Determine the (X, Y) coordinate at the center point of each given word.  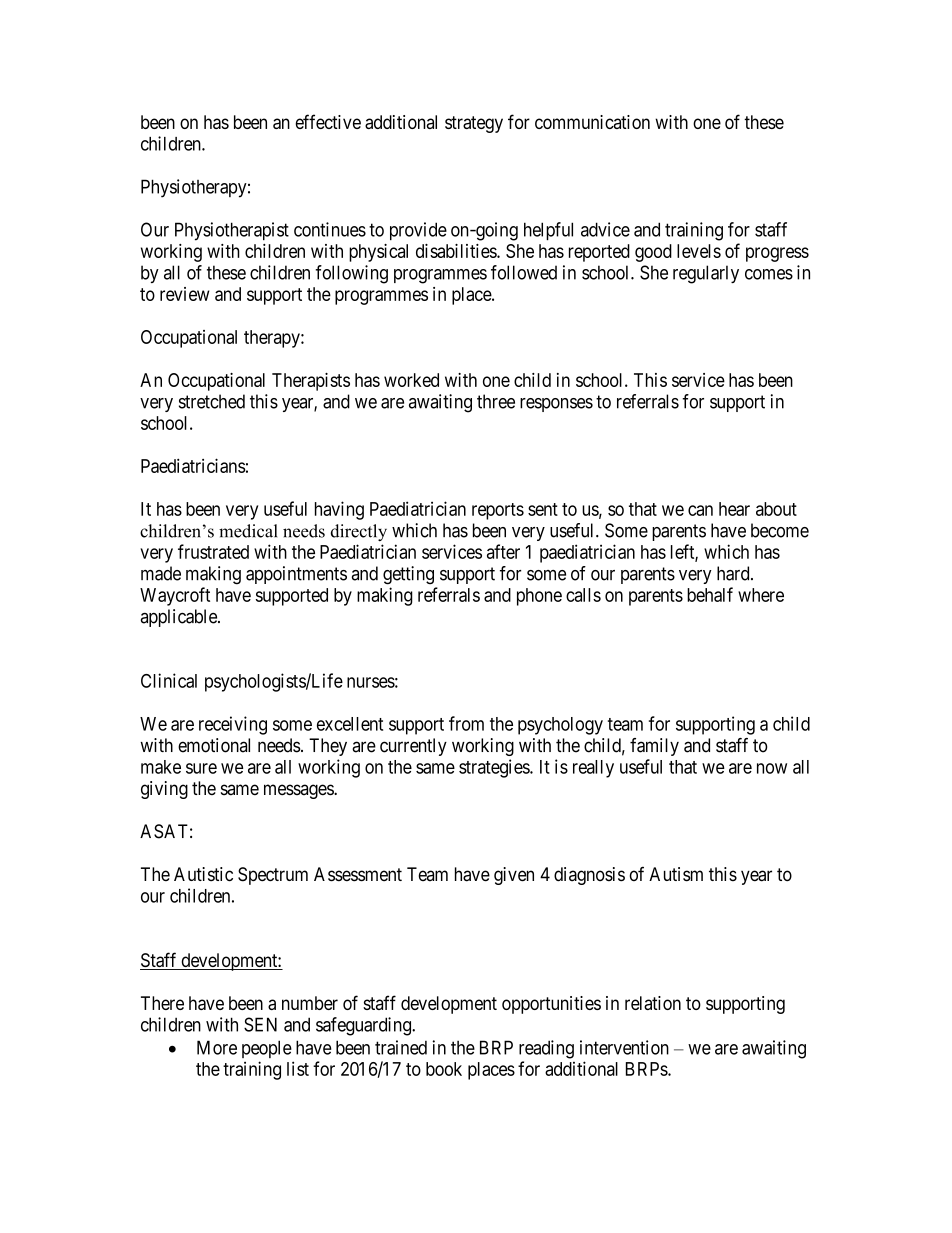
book (444, 1069)
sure (201, 768)
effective (328, 121)
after (503, 551)
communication (592, 122)
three (496, 401)
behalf (710, 594)
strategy (474, 124)
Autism (676, 874)
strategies (495, 768)
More (217, 1047)
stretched (212, 401)
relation (653, 1003)
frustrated (213, 551)
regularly (706, 274)
